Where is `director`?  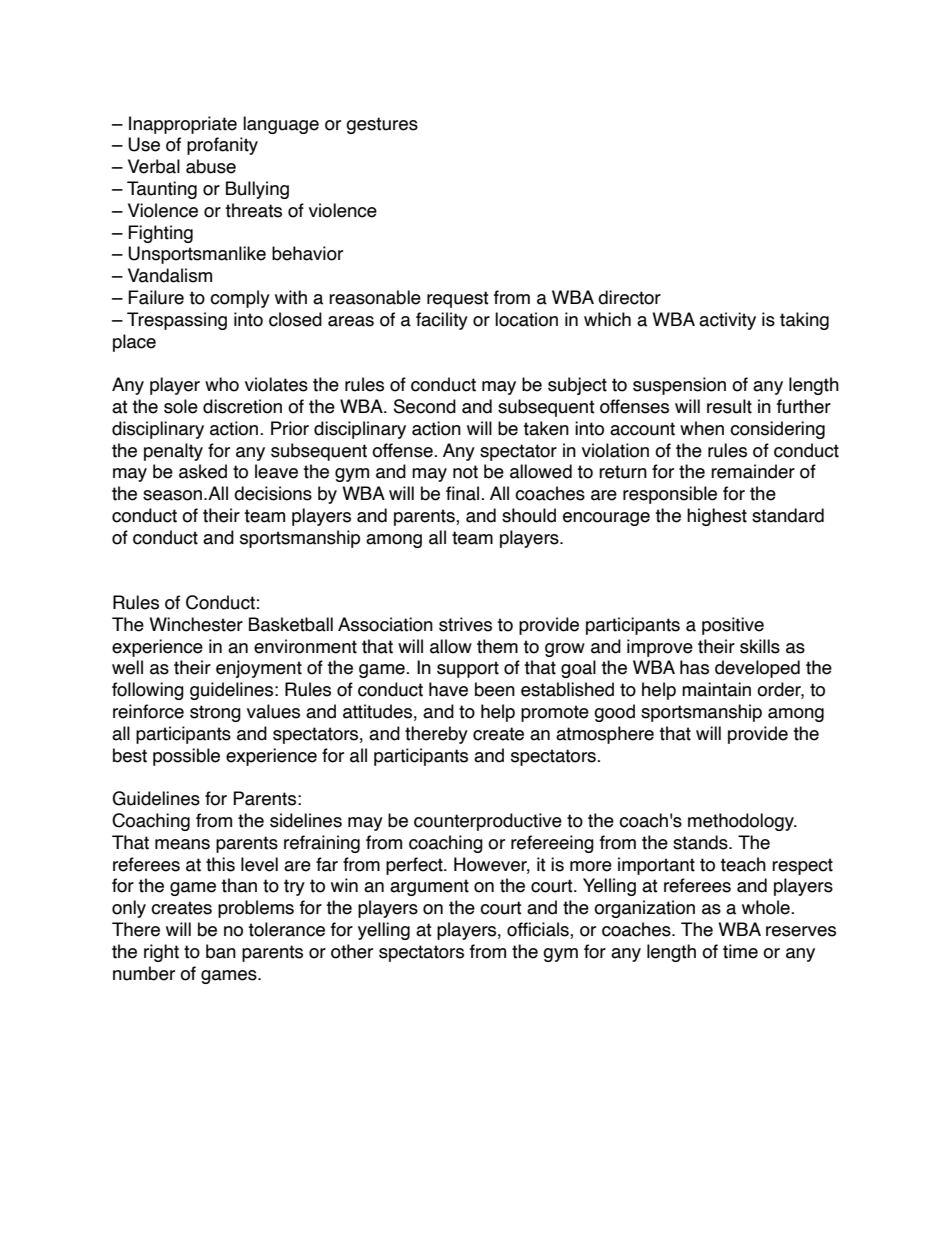
director is located at coordinates (629, 297).
